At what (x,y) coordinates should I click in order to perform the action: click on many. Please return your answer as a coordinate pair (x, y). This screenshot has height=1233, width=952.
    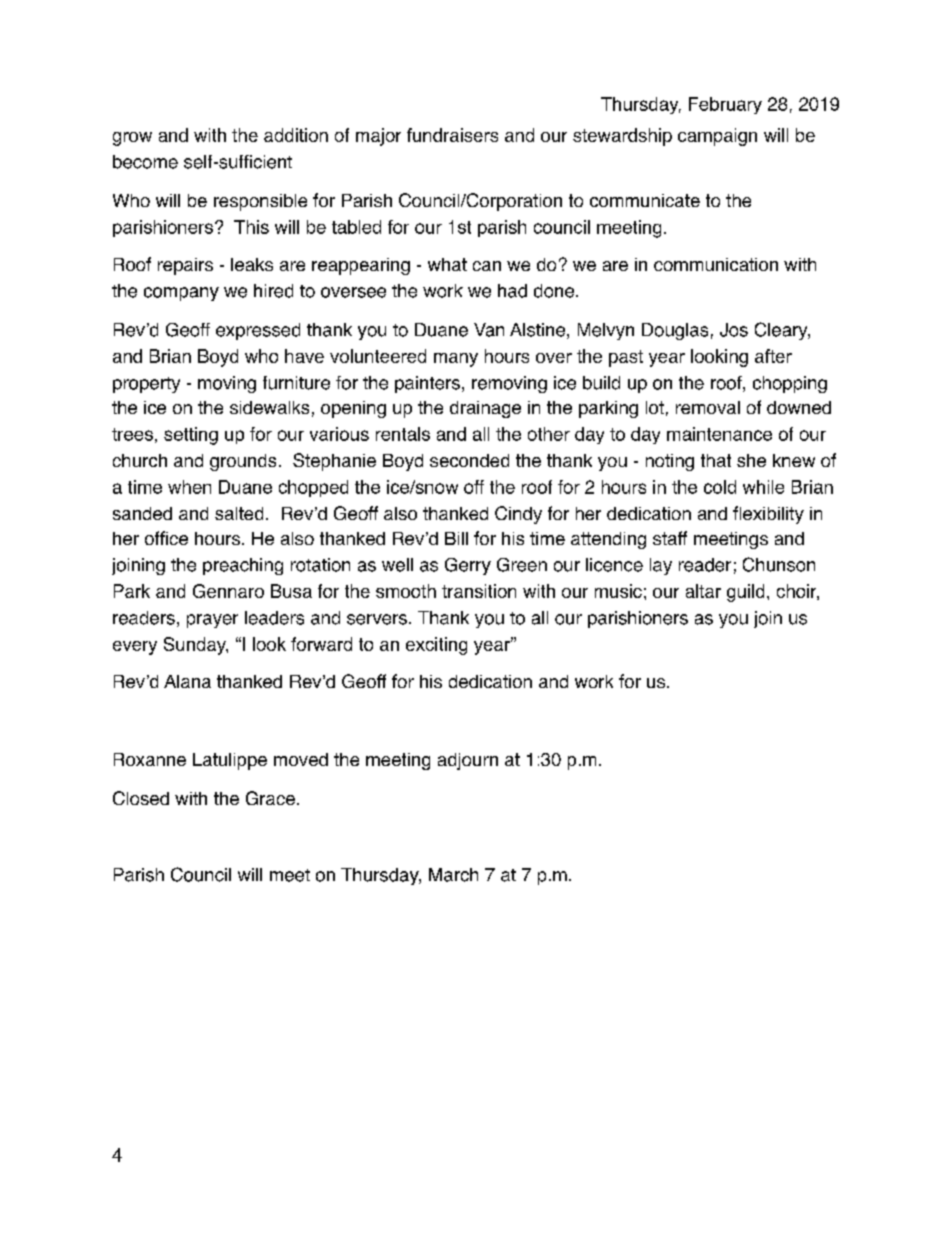
    Looking at the image, I should click on (456, 360).
